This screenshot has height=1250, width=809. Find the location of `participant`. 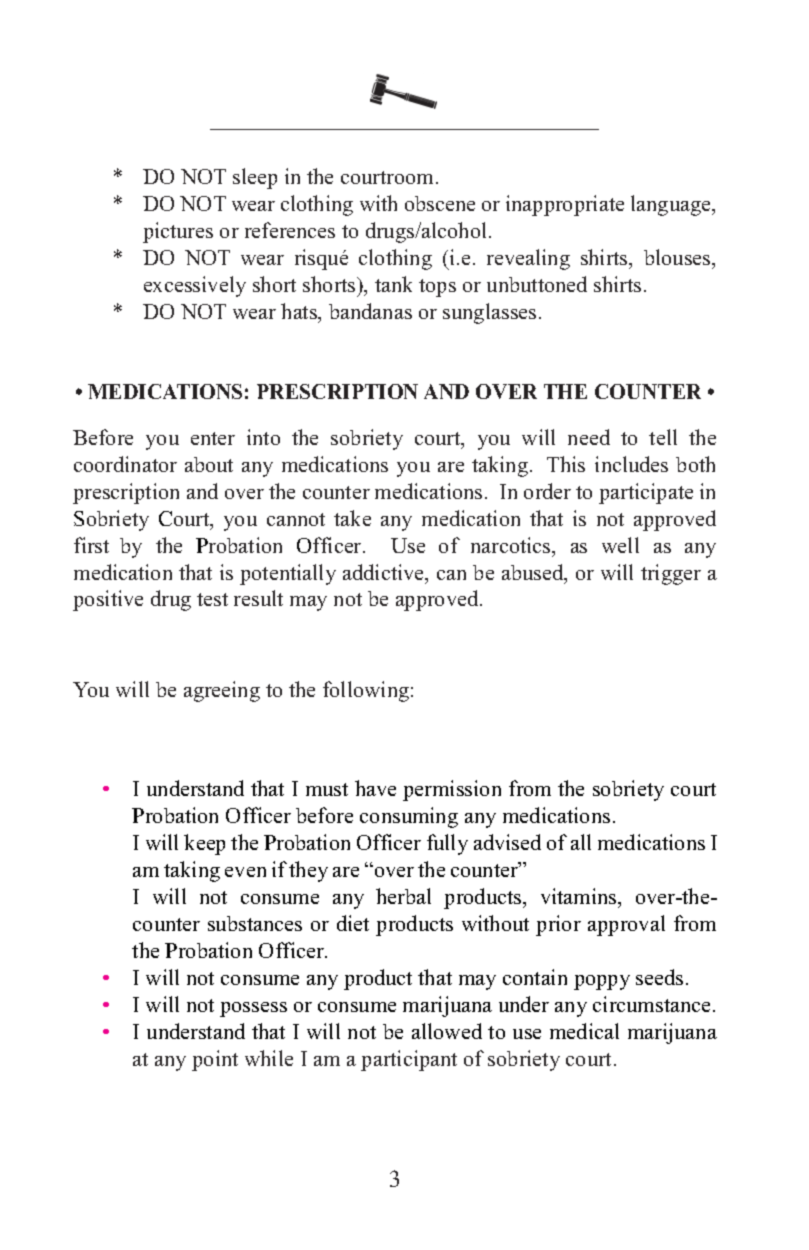

participant is located at coordinates (409, 1060).
